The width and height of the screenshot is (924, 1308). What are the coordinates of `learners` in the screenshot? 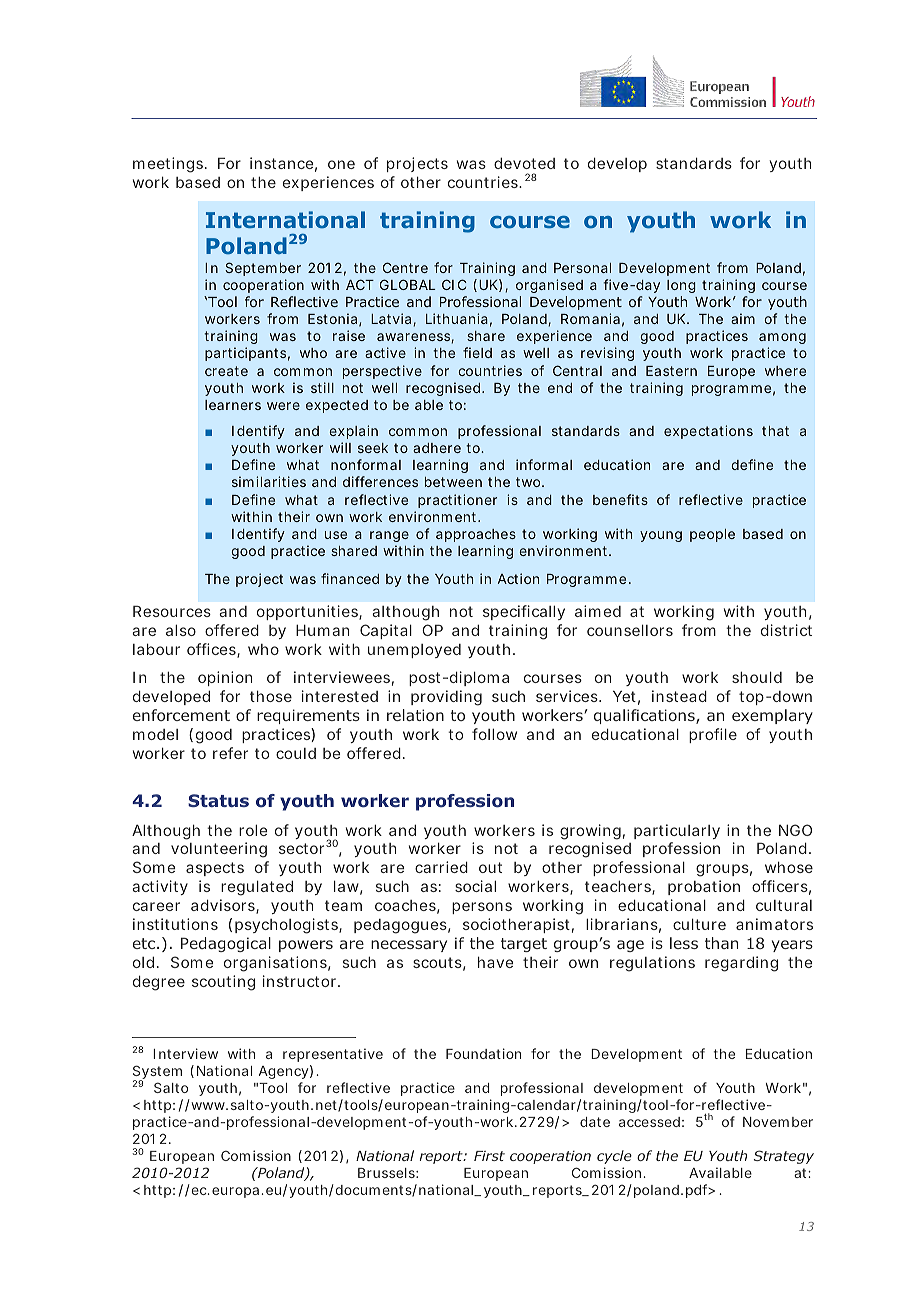 It's located at (233, 405).
